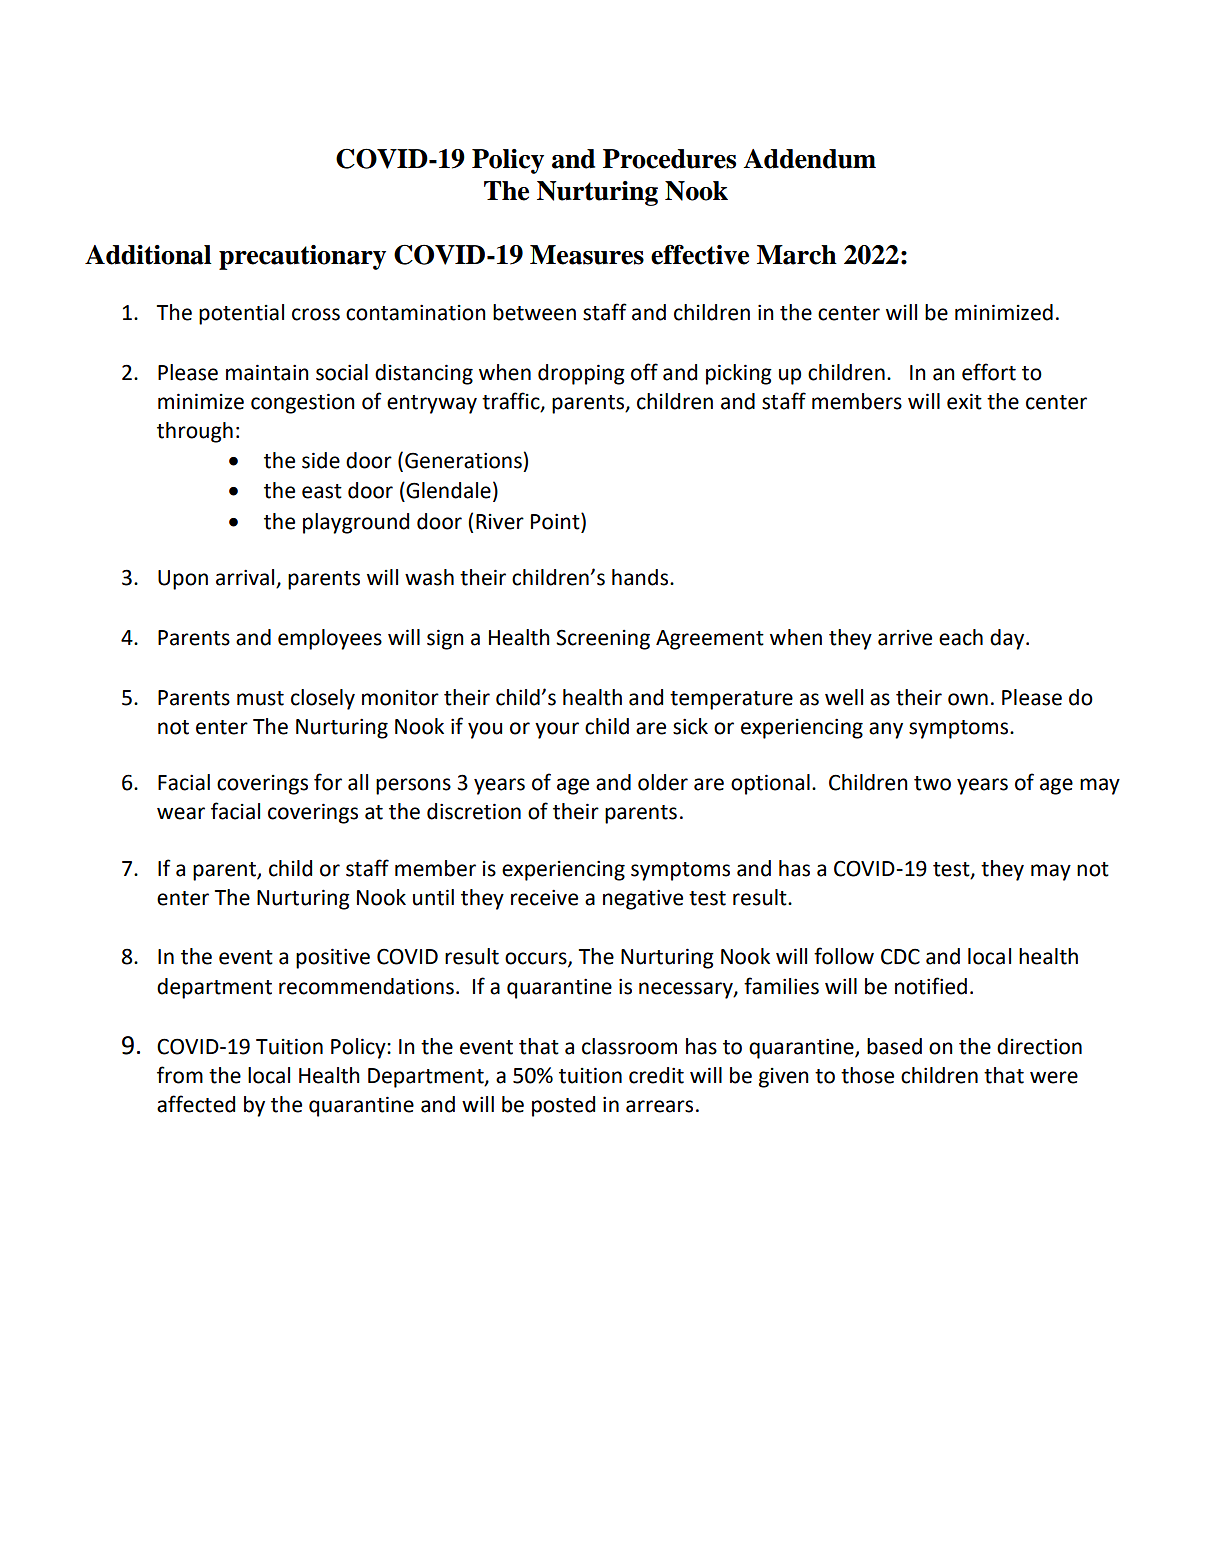 Image resolution: width=1212 pixels, height=1568 pixels. What do you see at coordinates (180, 1075) in the page?
I see `from` at bounding box center [180, 1075].
